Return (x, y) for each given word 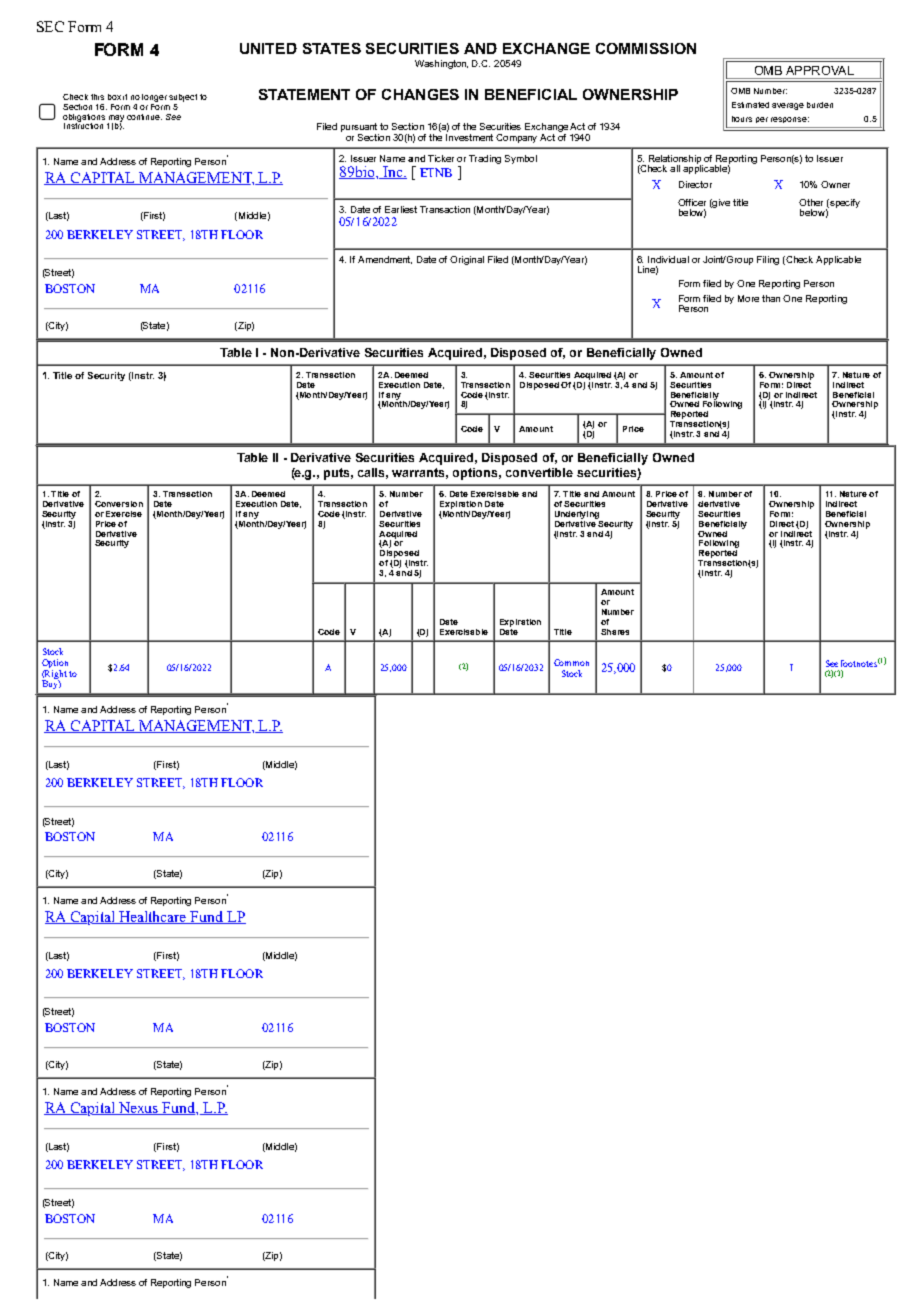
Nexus (139, 1108)
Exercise (124, 514)
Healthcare (153, 917)
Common (571, 662)
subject (183, 98)
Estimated (750, 105)
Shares (615, 632)
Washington (441, 64)
